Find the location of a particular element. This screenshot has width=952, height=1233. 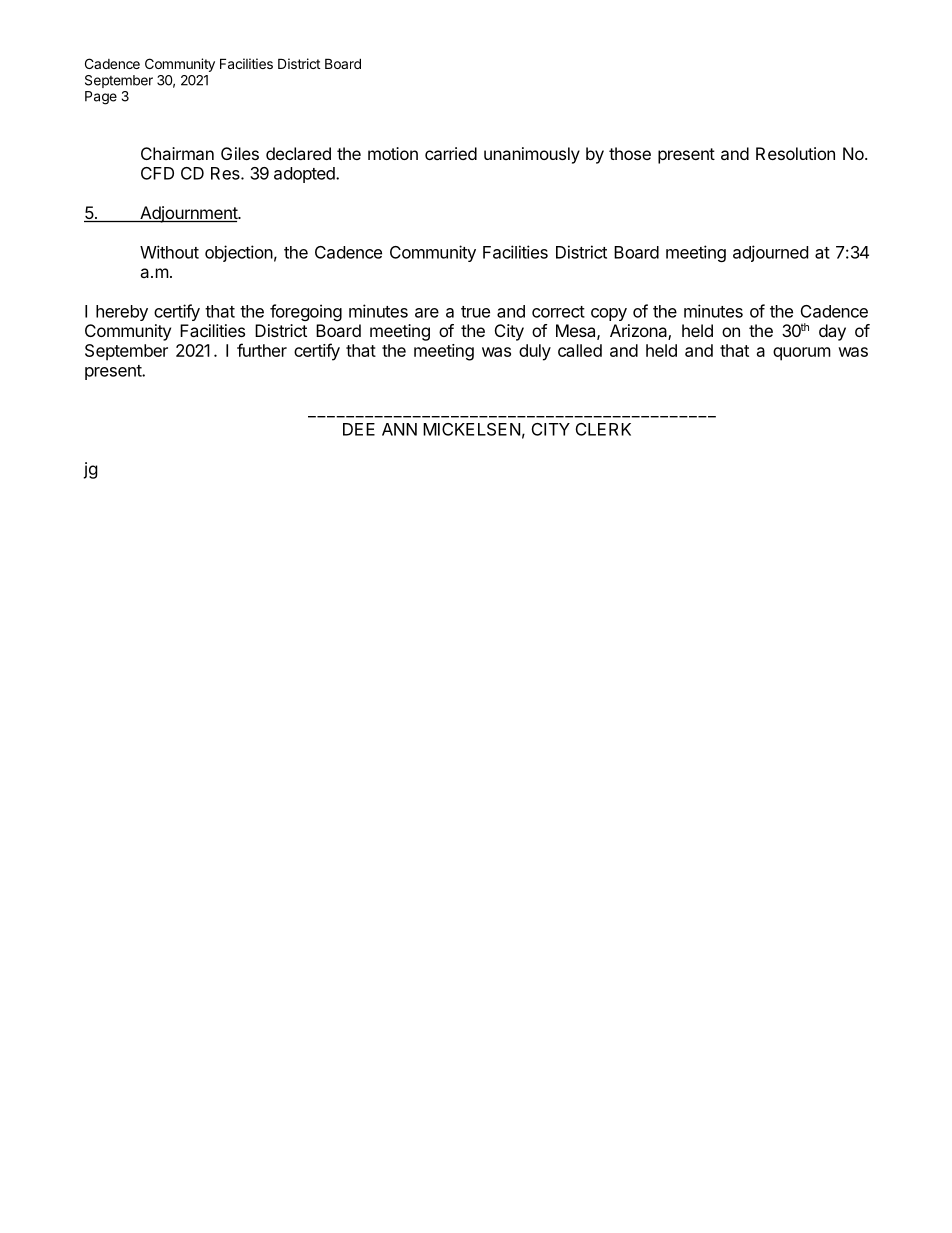

CFD is located at coordinates (157, 173).
